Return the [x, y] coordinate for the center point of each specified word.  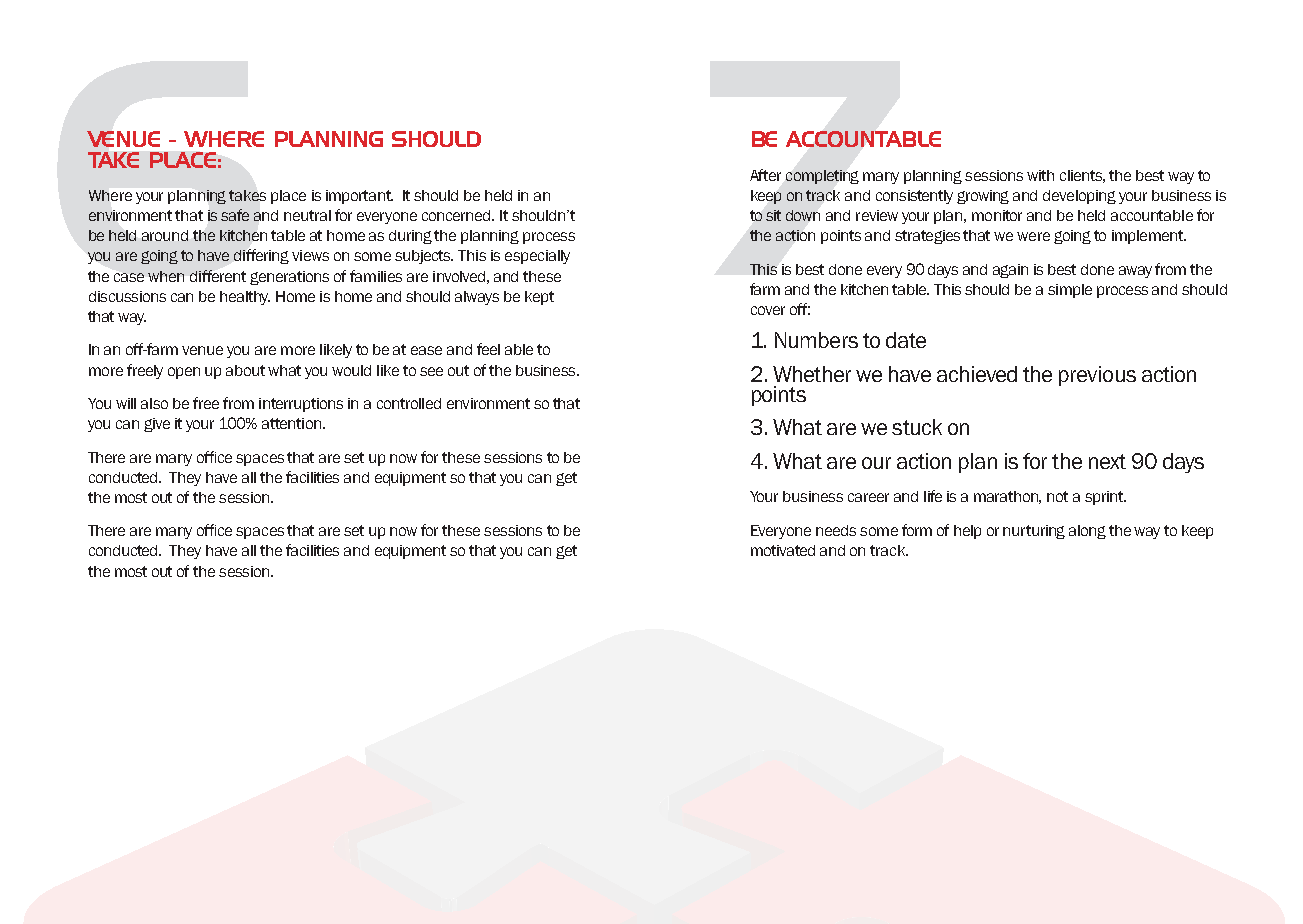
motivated [783, 550]
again [1010, 271]
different [218, 276]
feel [488, 349]
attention [293, 423]
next [1107, 461]
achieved [977, 374]
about [245, 370]
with [1040, 175]
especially [537, 257]
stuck [917, 427]
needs [836, 530]
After [765, 175]
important [359, 197]
